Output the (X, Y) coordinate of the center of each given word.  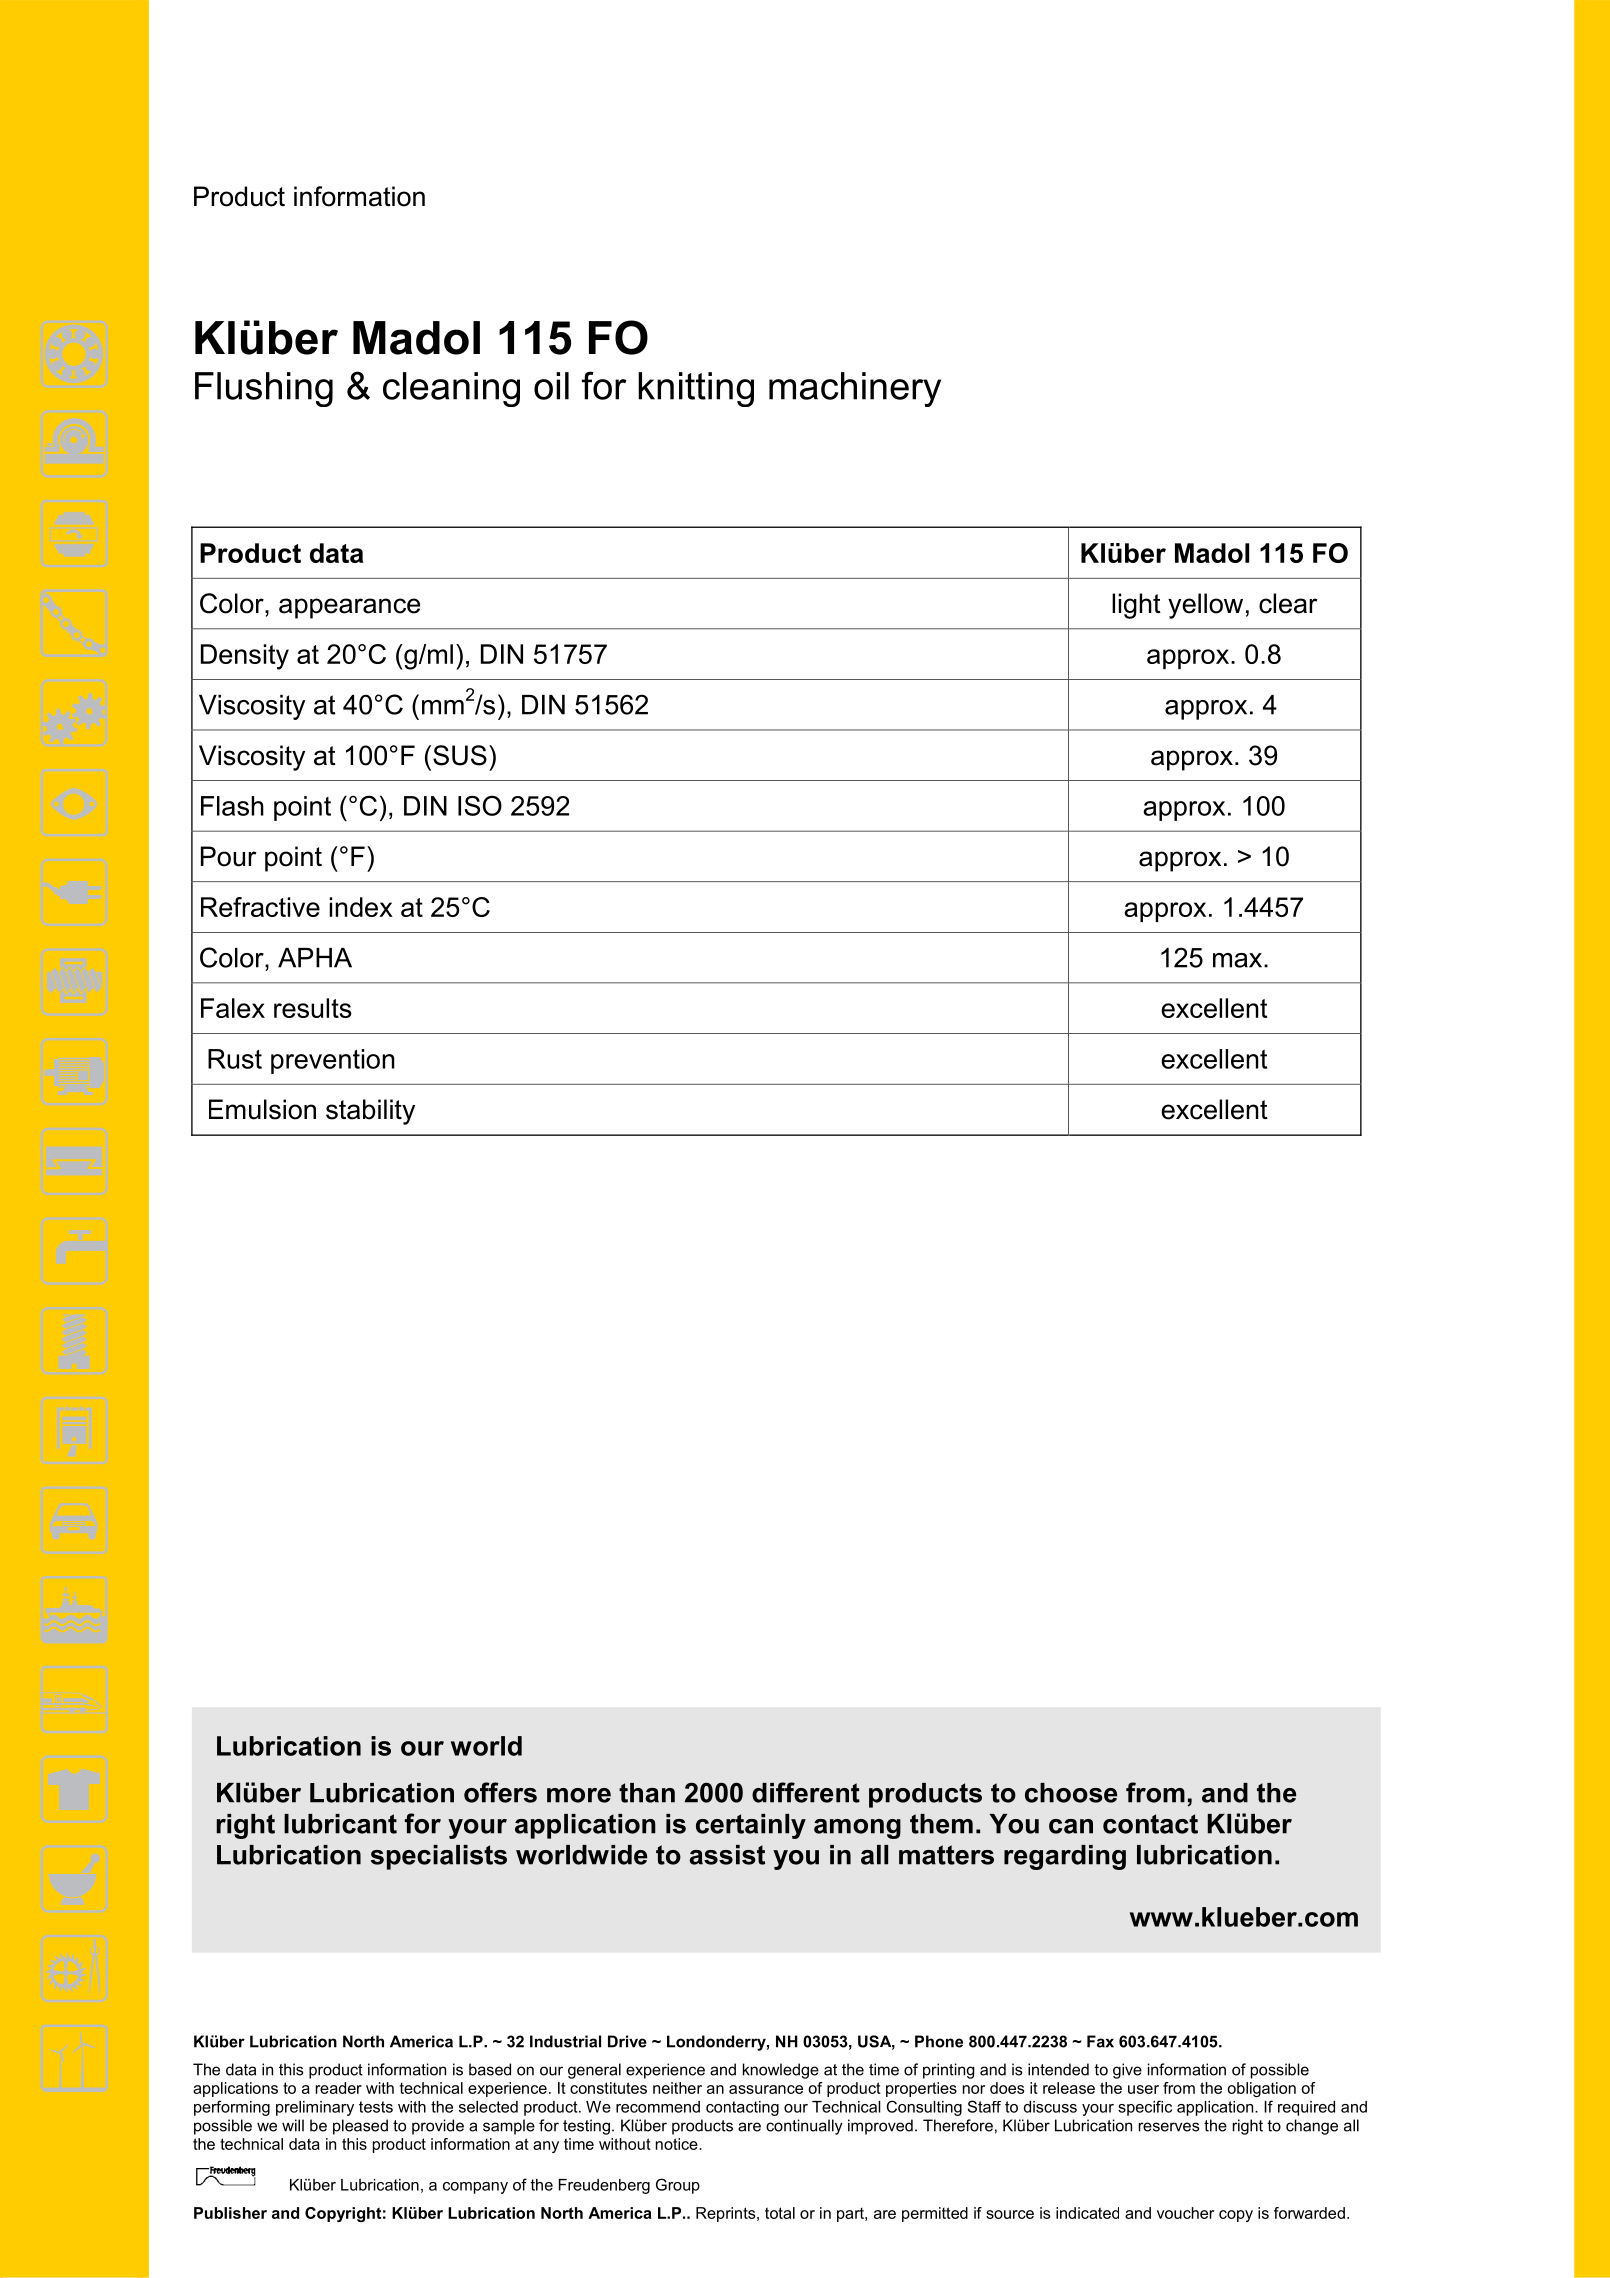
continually (804, 2127)
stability (370, 1112)
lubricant (340, 1824)
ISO (480, 805)
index (361, 907)
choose (1071, 1793)
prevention (333, 1061)
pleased (360, 2127)
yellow (1205, 606)
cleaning (451, 389)
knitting (696, 389)
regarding (1065, 1857)
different (806, 1792)
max (1239, 960)
